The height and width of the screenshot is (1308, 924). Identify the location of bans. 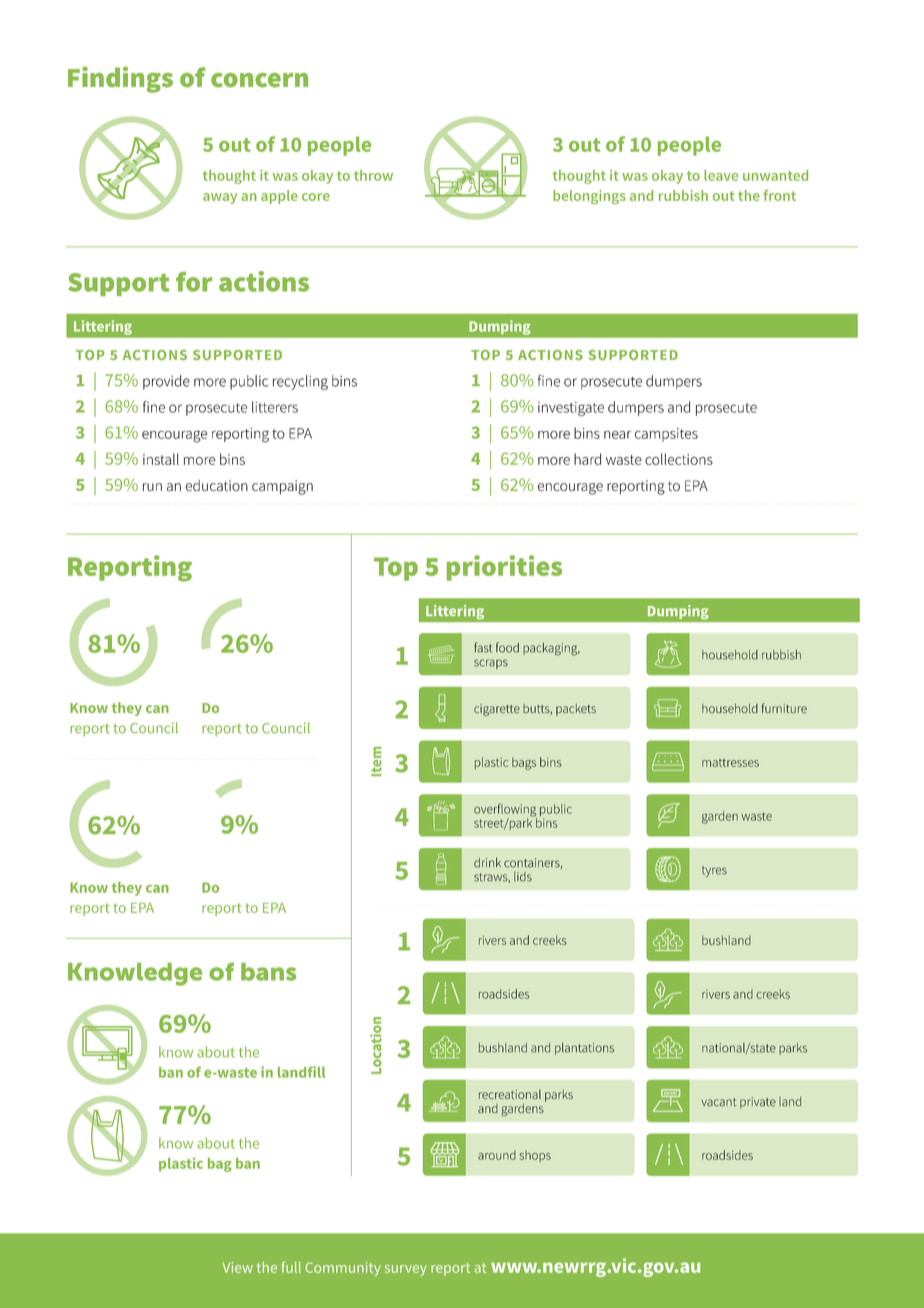
(268, 972).
